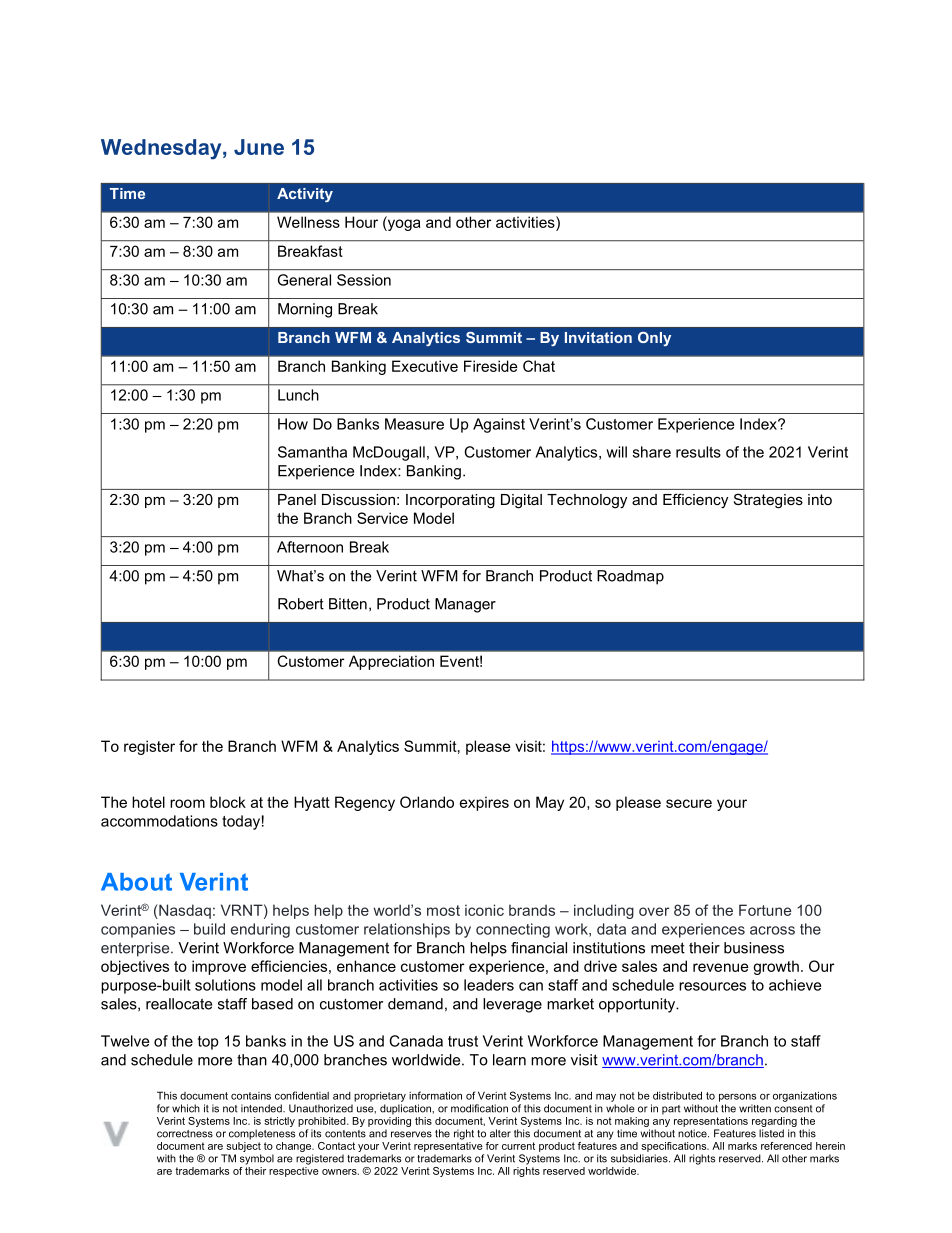 The width and height of the page is (952, 1233). Describe the element at coordinates (484, 910) in the page. I see `iconic` at that location.
